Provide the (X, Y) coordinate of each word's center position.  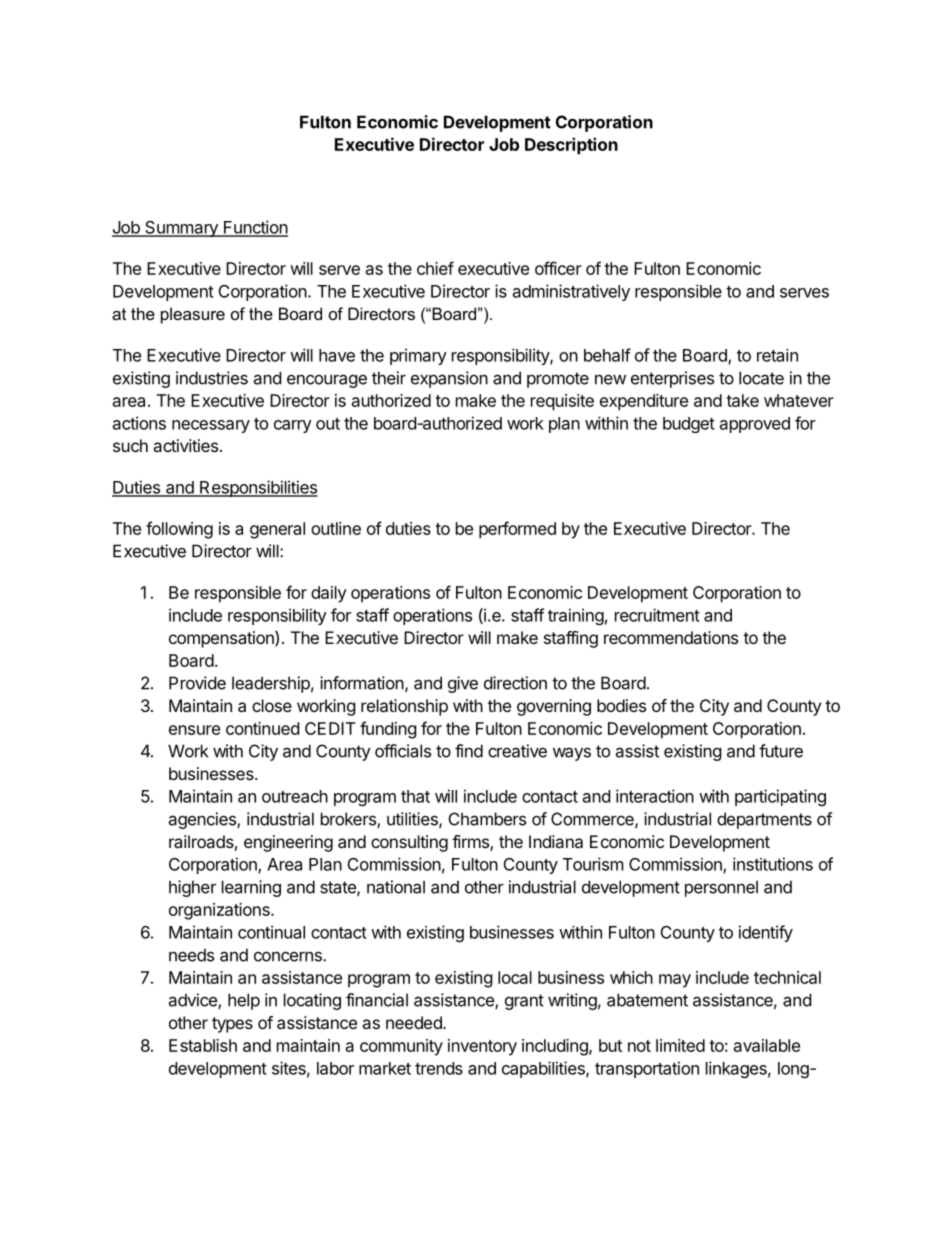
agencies (203, 820)
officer (558, 268)
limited (680, 1045)
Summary (181, 229)
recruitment (657, 615)
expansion (449, 379)
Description (571, 146)
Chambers (487, 819)
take (742, 400)
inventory (482, 1047)
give (463, 684)
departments (764, 820)
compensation (222, 639)
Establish (203, 1045)
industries (212, 378)
